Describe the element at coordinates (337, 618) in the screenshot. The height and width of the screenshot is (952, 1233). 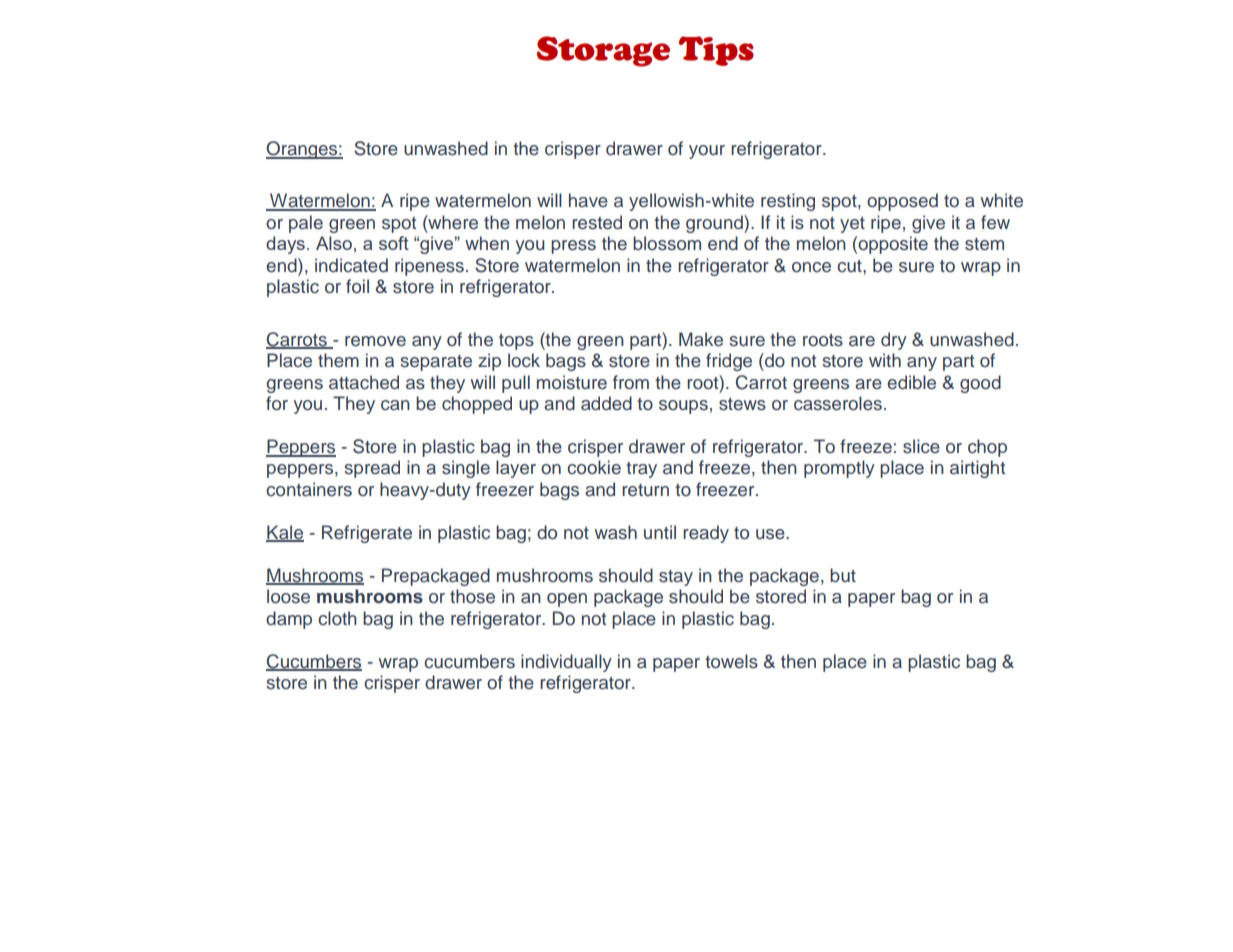
I see `cloth` at that location.
